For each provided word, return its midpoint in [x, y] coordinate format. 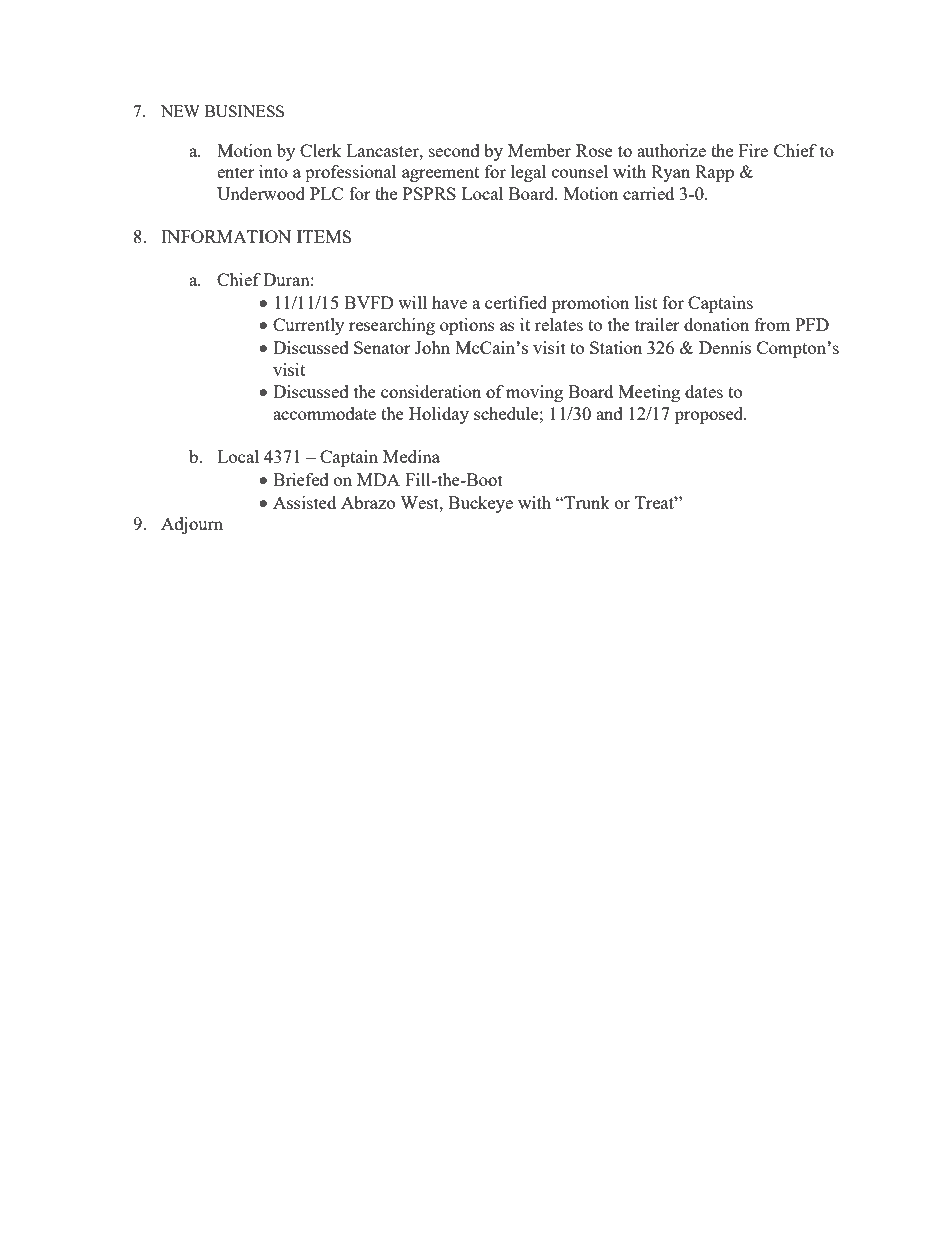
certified [516, 302]
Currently [308, 326]
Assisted [304, 502]
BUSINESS [244, 111]
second [454, 150]
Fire [753, 150]
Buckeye [480, 504]
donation [716, 324]
